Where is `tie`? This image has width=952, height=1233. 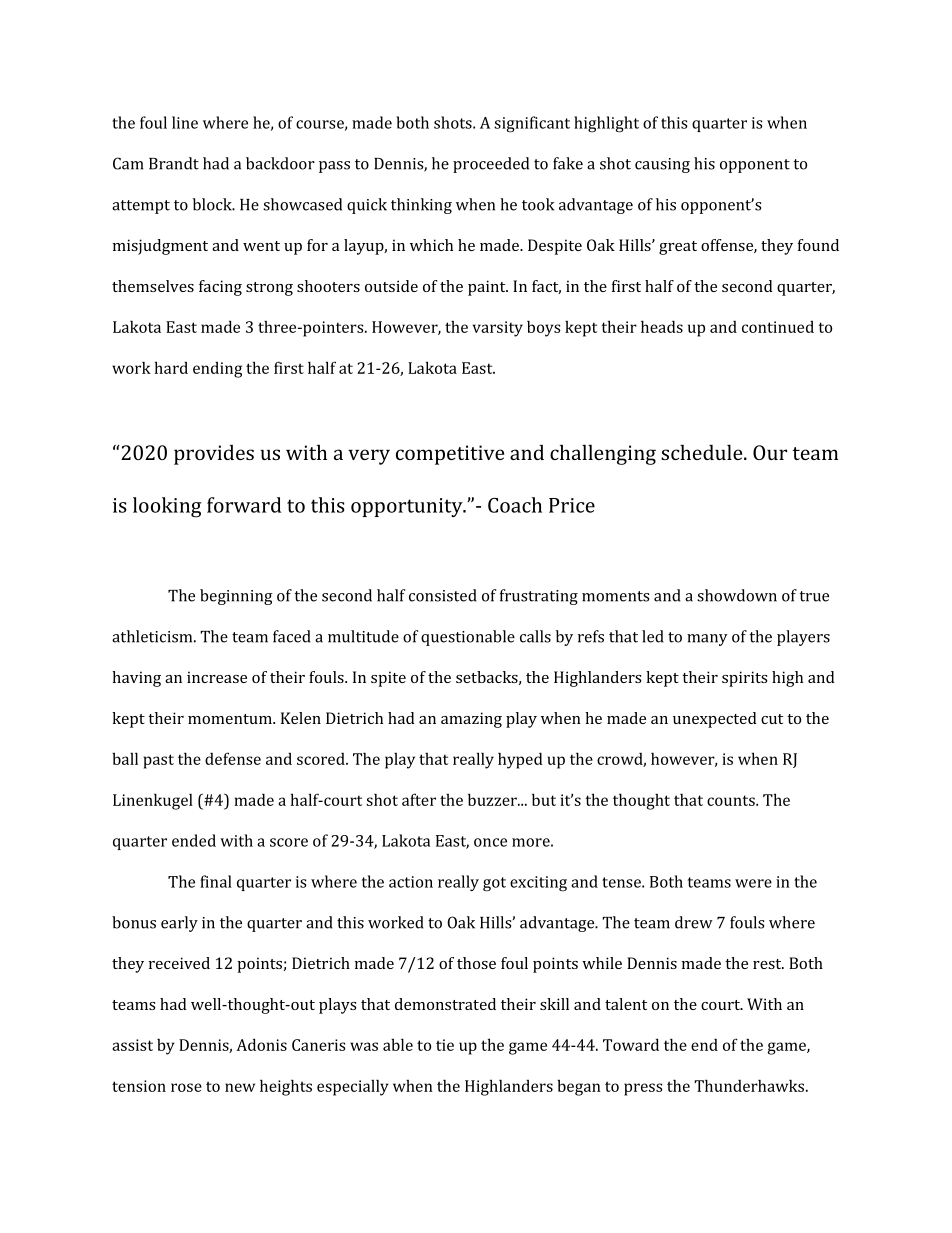
tie is located at coordinates (445, 1045).
